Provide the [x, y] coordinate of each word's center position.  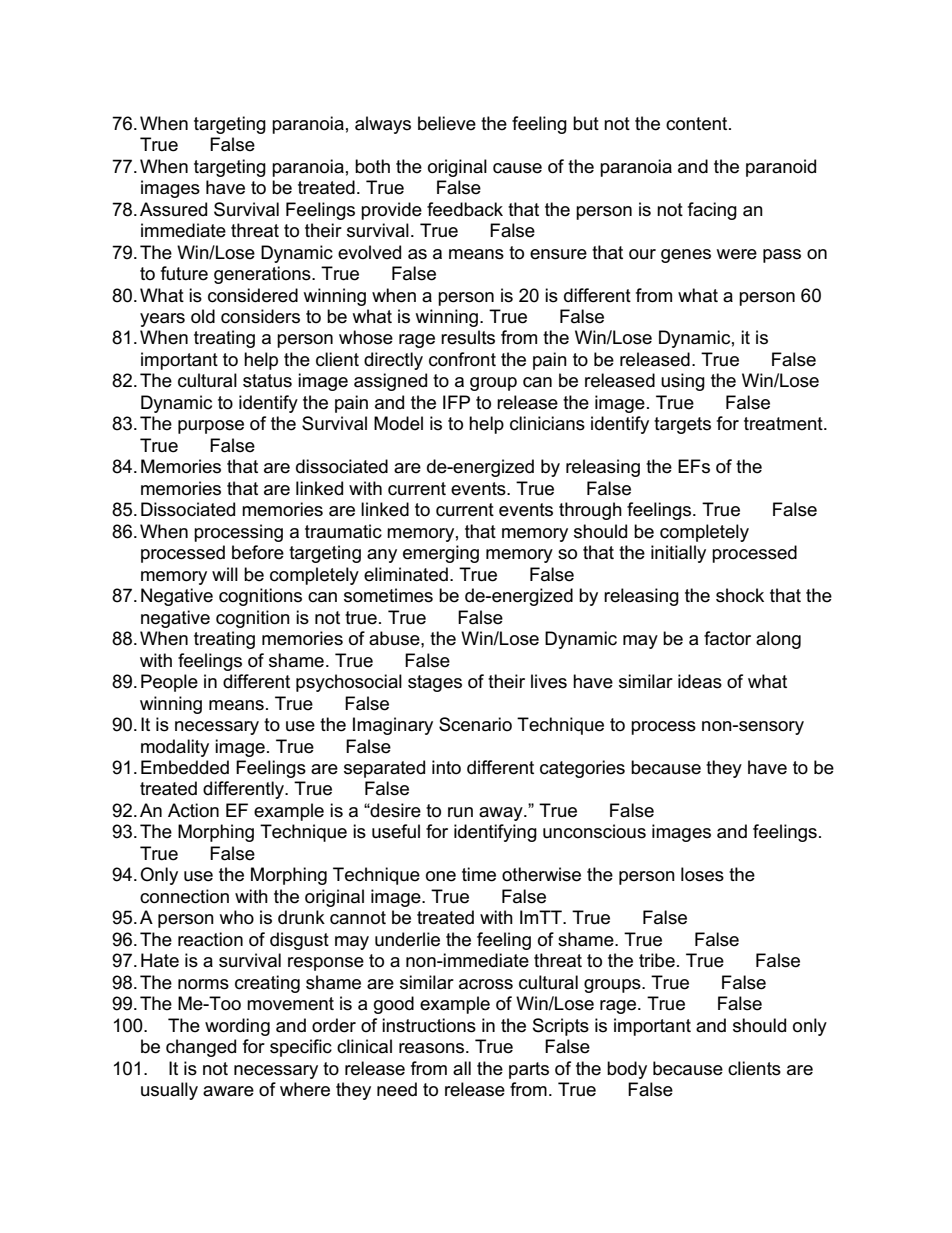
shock [740, 595]
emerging [441, 554]
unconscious [594, 831]
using [683, 382]
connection [184, 896]
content [698, 124]
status [267, 381]
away [502, 814]
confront [462, 359]
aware [228, 1091]
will [225, 574]
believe [447, 123]
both [372, 166]
